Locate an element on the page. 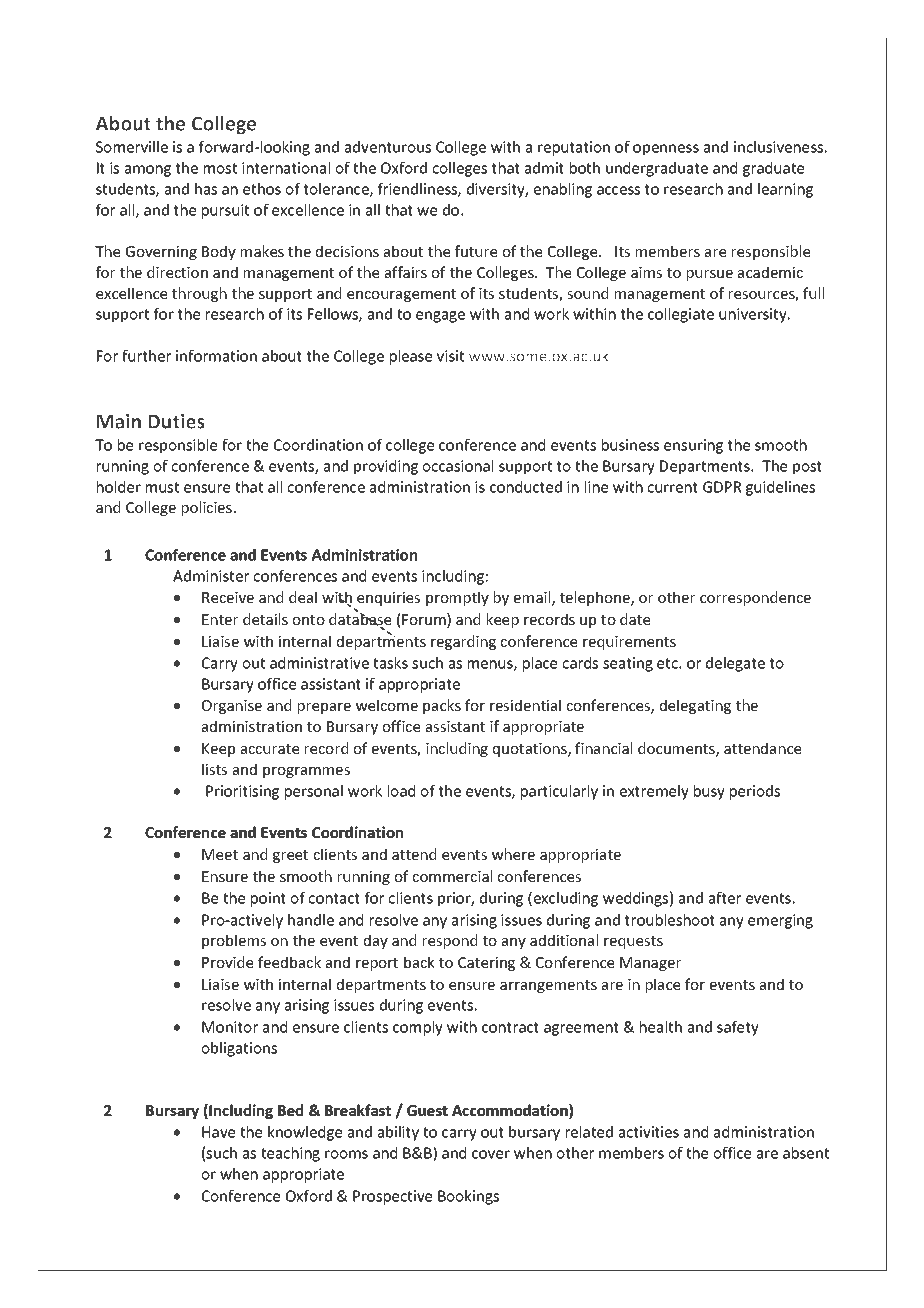  promptly is located at coordinates (457, 598).
